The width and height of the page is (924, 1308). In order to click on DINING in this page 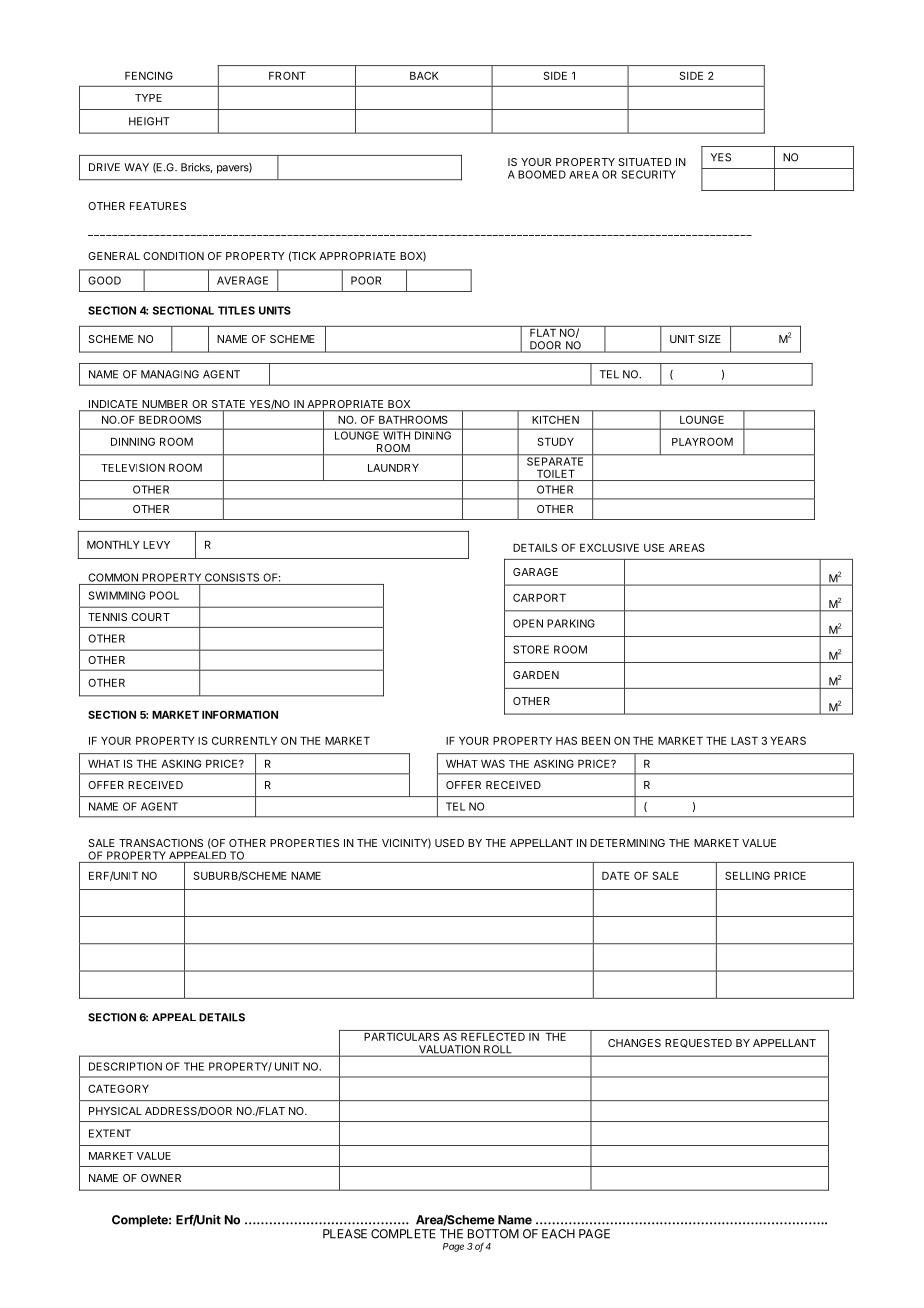, I will do `click(433, 434)`.
